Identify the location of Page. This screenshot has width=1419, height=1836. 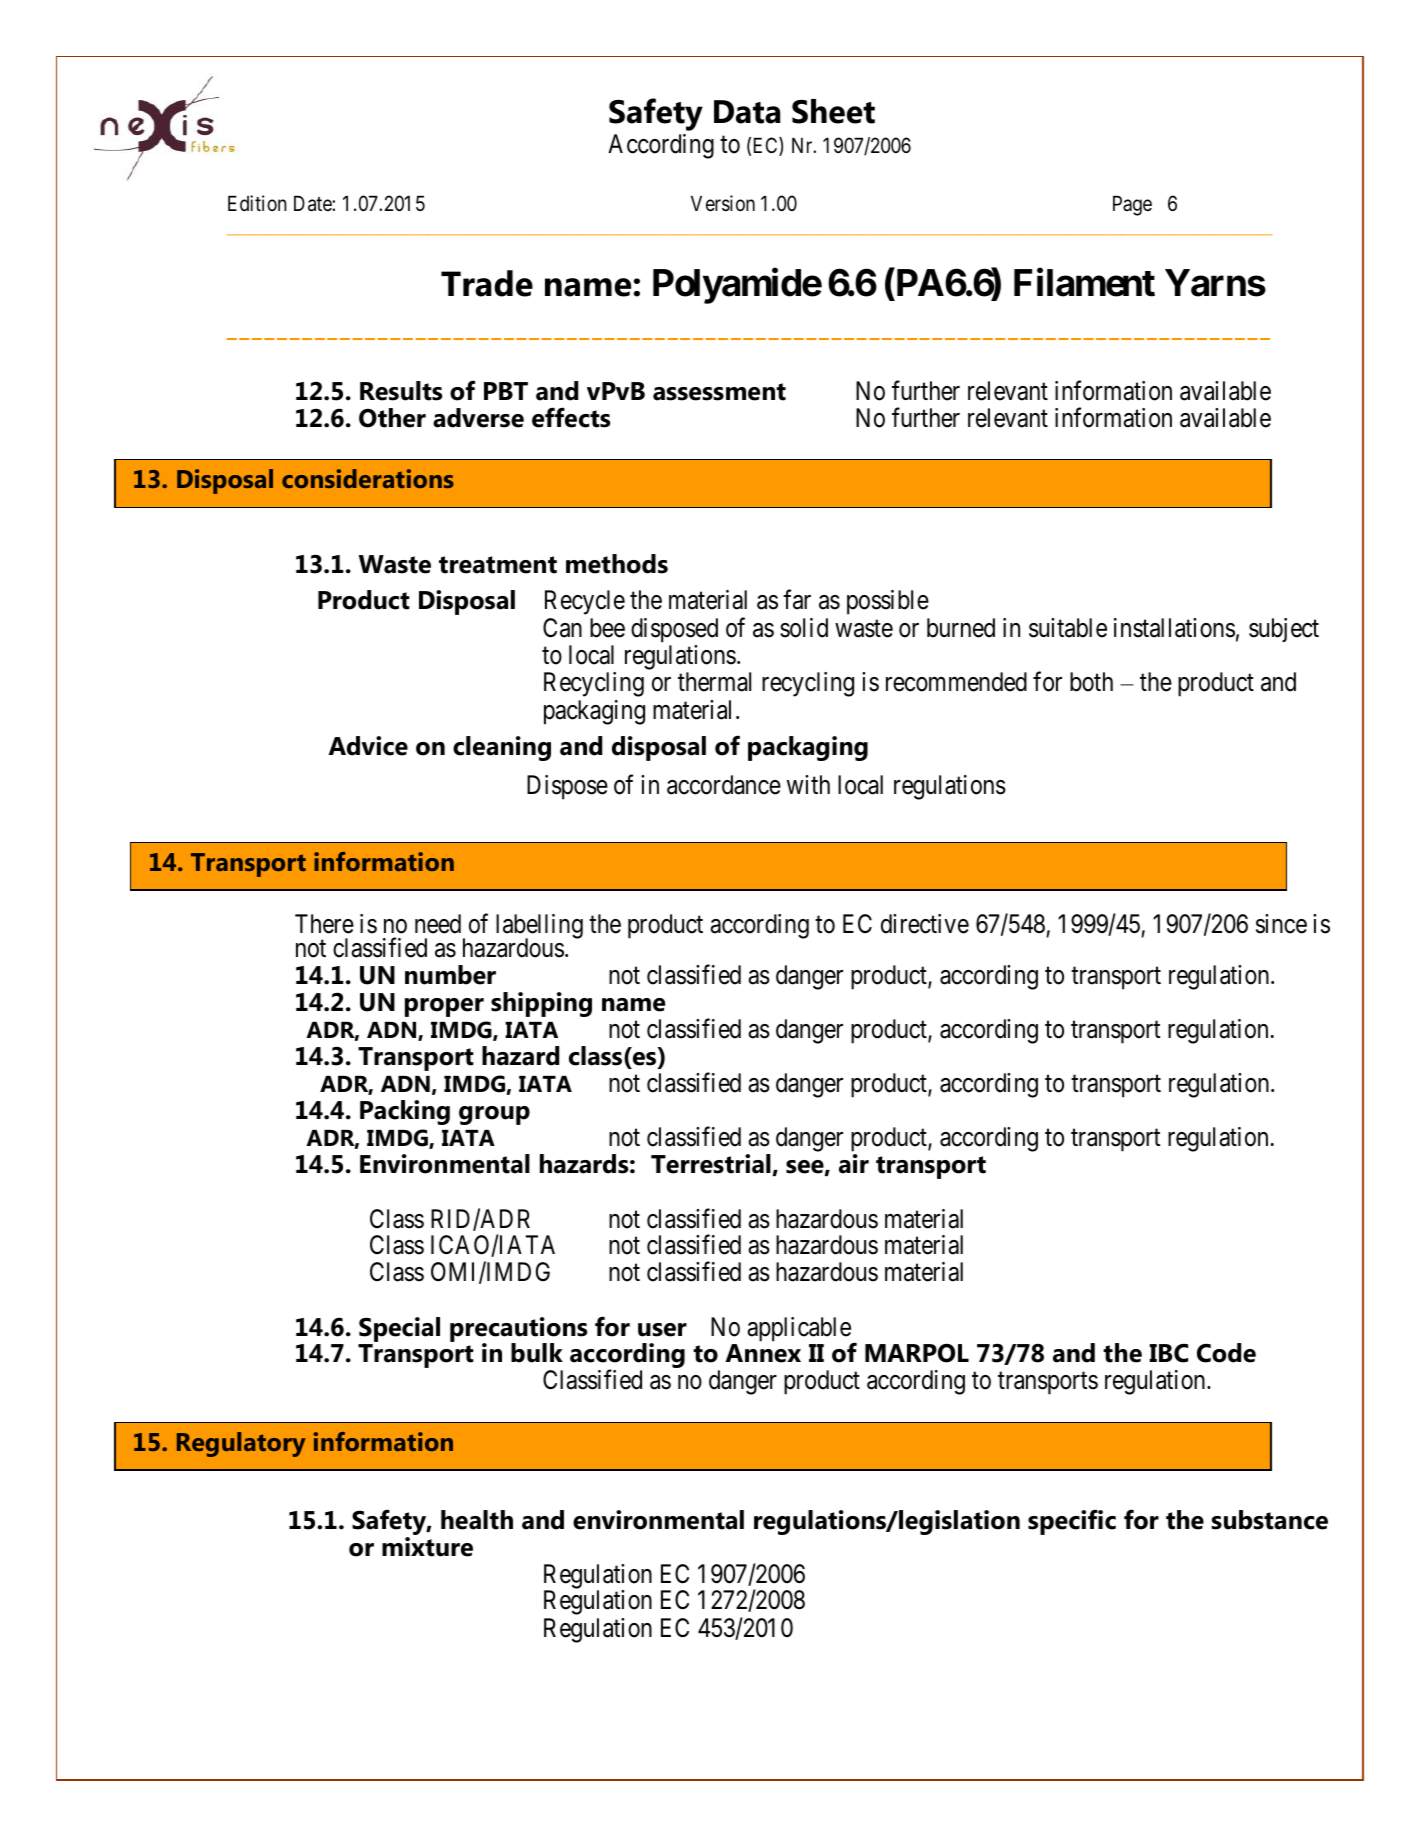
(1132, 206).
